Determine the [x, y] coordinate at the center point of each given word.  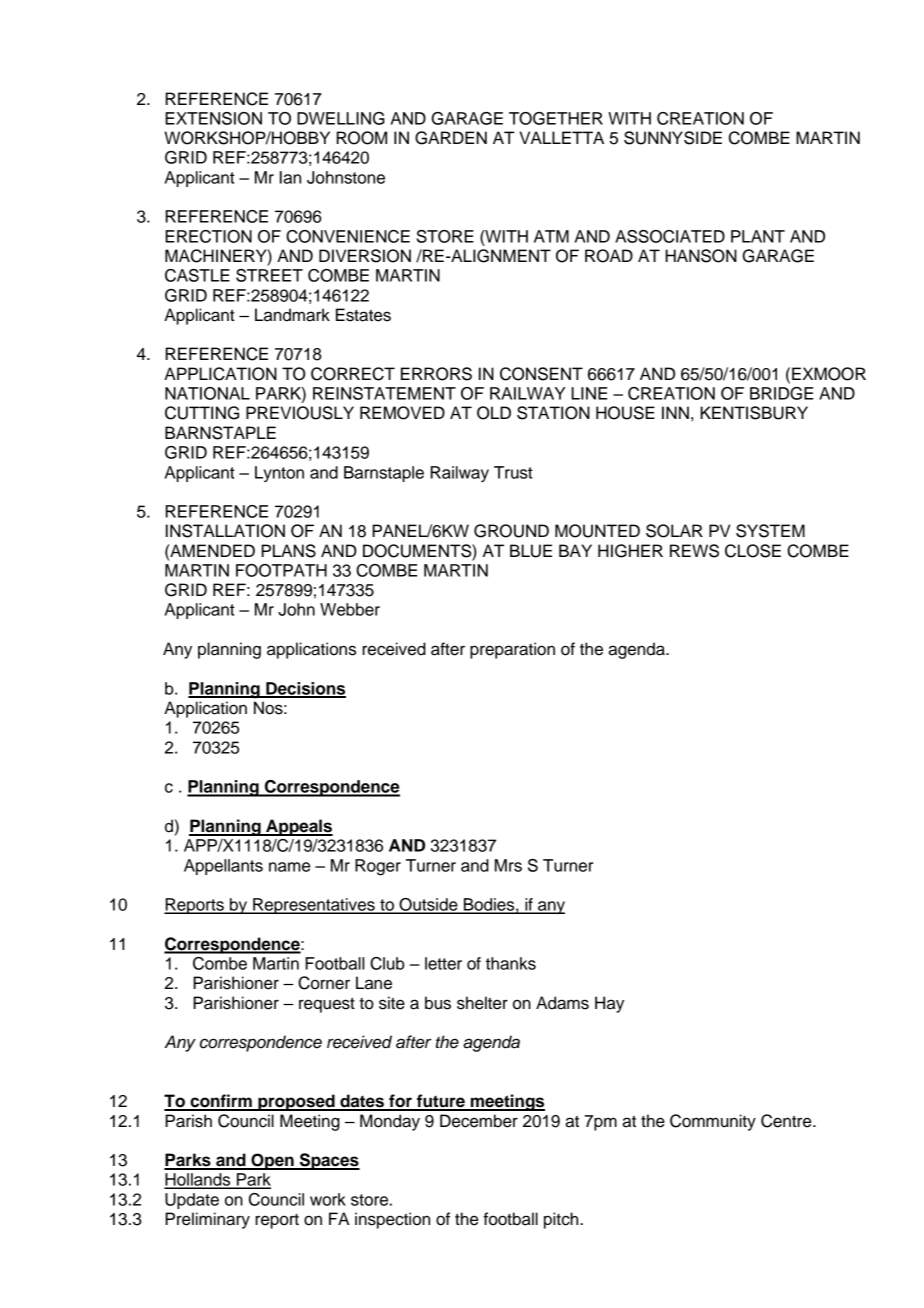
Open [272, 1161]
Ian [290, 177]
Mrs [508, 865]
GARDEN [451, 138]
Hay [609, 1004]
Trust [513, 472]
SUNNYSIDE [673, 138]
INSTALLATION [225, 531]
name [289, 867]
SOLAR [674, 531]
